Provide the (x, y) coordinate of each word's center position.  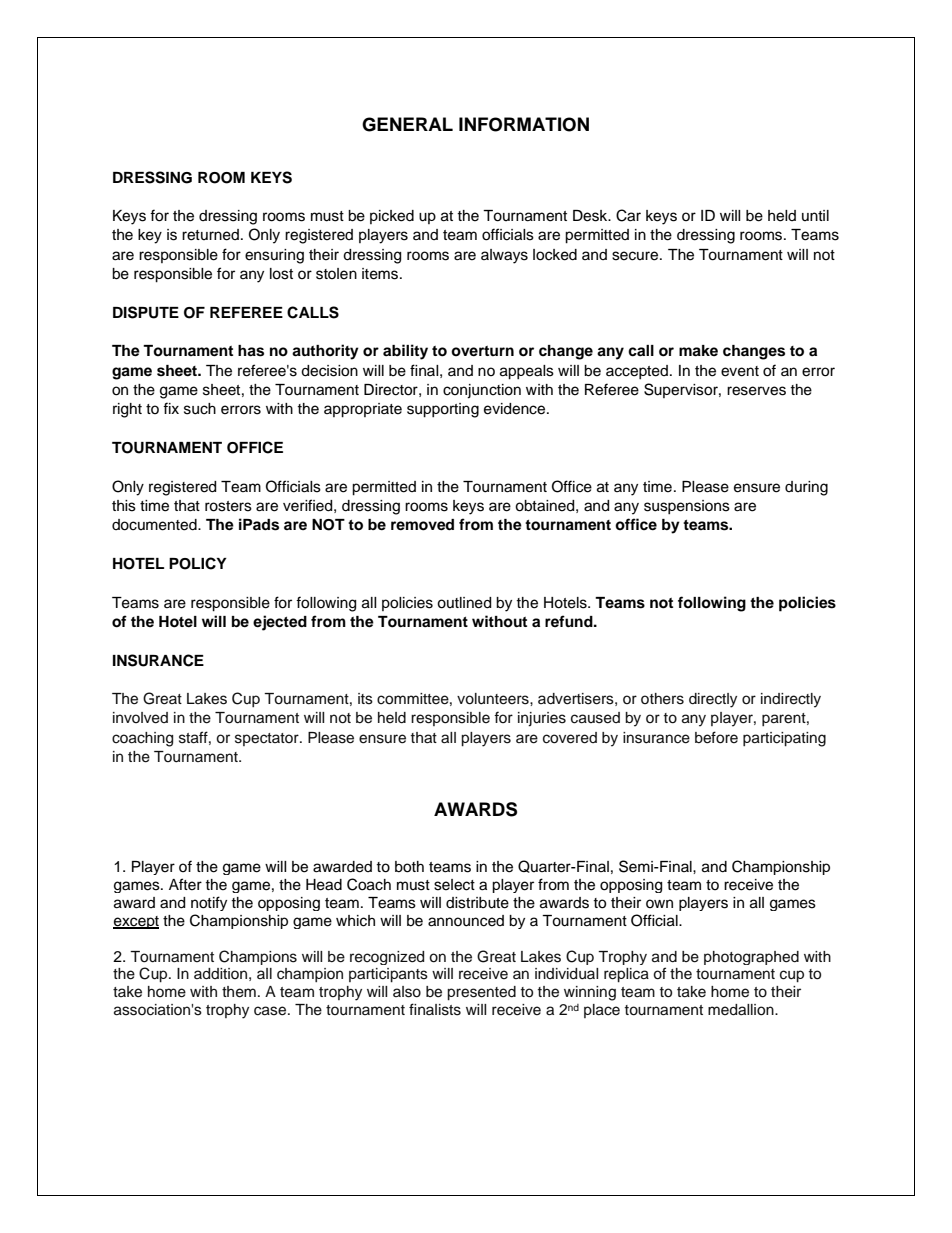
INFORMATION (524, 124)
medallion (742, 1010)
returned (210, 235)
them (239, 992)
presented (481, 993)
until (815, 215)
